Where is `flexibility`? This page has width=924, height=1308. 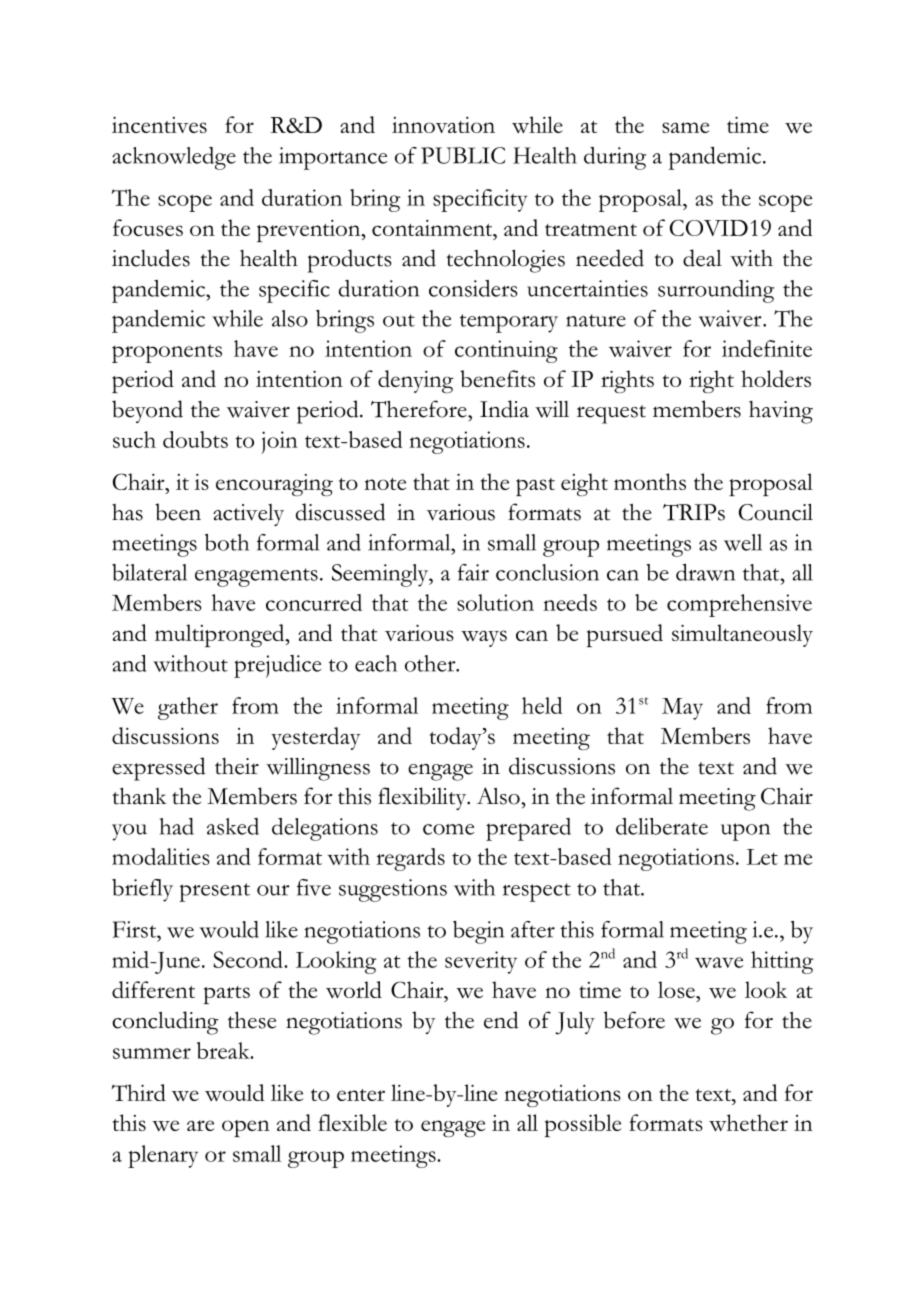 flexibility is located at coordinates (423, 798).
